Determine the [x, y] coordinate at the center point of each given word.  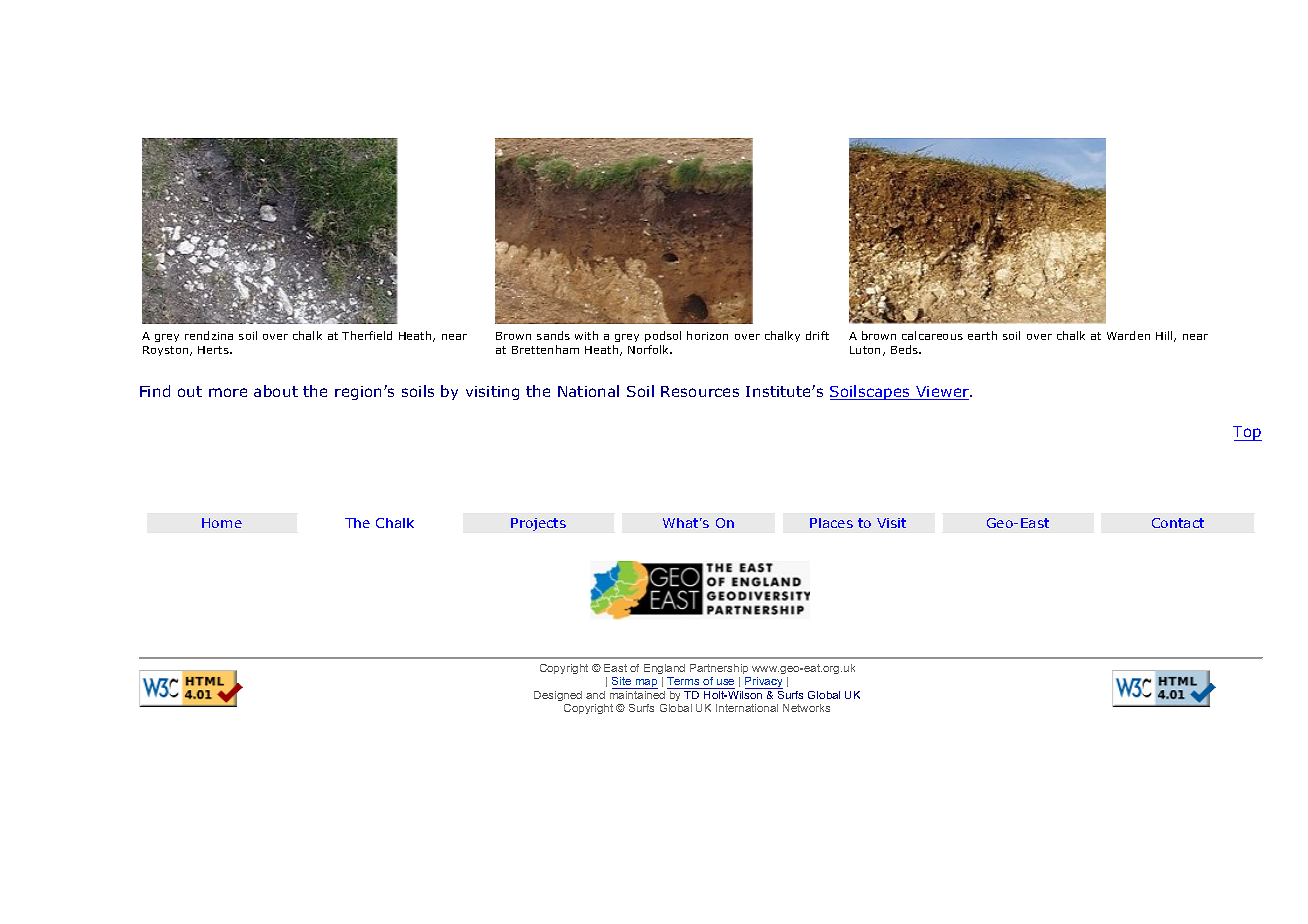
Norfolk [650, 349]
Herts [214, 350]
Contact [1178, 523]
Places [831, 523]
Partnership [719, 669]
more [228, 392]
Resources [700, 391]
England [664, 669]
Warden [1128, 335]
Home [222, 523]
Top [1247, 433]
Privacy [764, 683]
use [725, 682]
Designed [558, 696]
